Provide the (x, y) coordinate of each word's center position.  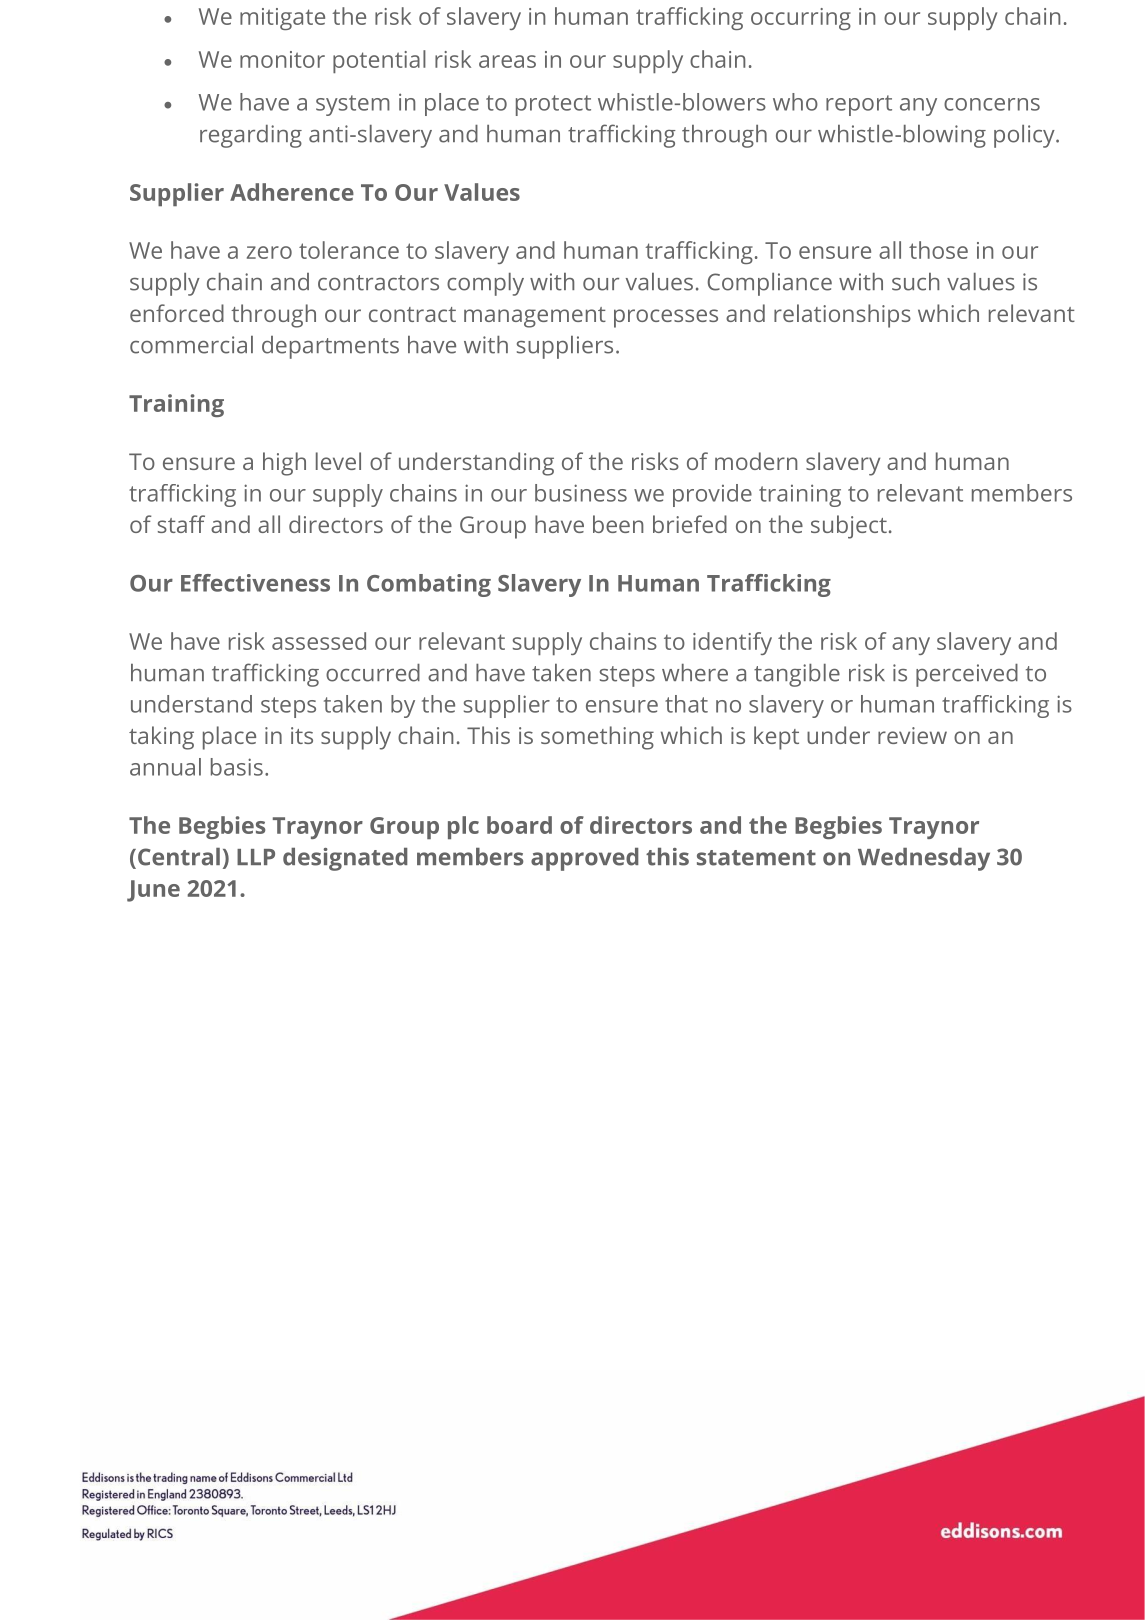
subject (849, 527)
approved (585, 859)
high (284, 464)
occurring (801, 19)
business (581, 493)
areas (507, 61)
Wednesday (924, 859)
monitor (282, 59)
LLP (256, 857)
